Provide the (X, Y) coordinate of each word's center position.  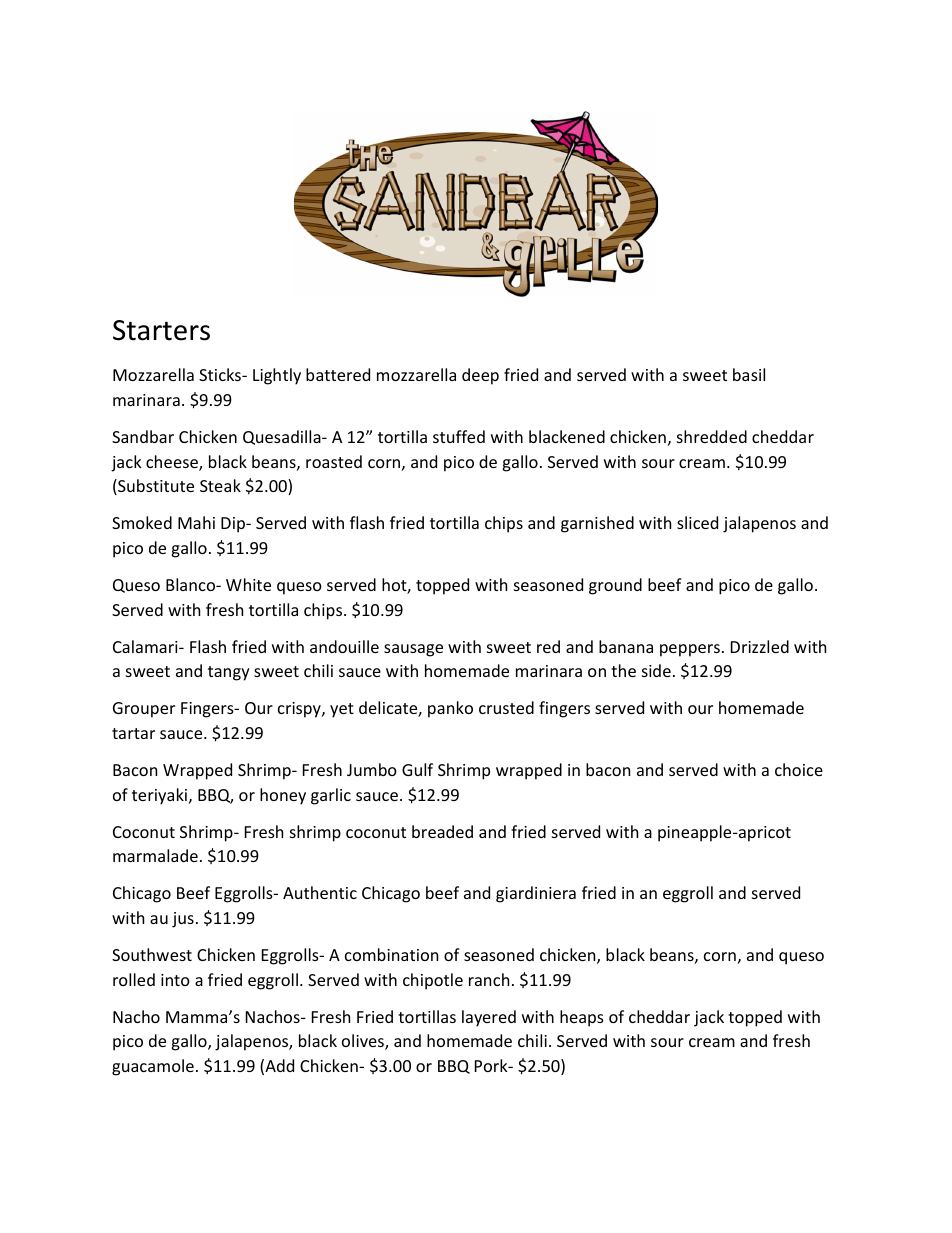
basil (749, 374)
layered (489, 1018)
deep (480, 376)
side (656, 670)
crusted (506, 707)
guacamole (153, 1067)
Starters (161, 330)
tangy (229, 673)
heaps (582, 1018)
